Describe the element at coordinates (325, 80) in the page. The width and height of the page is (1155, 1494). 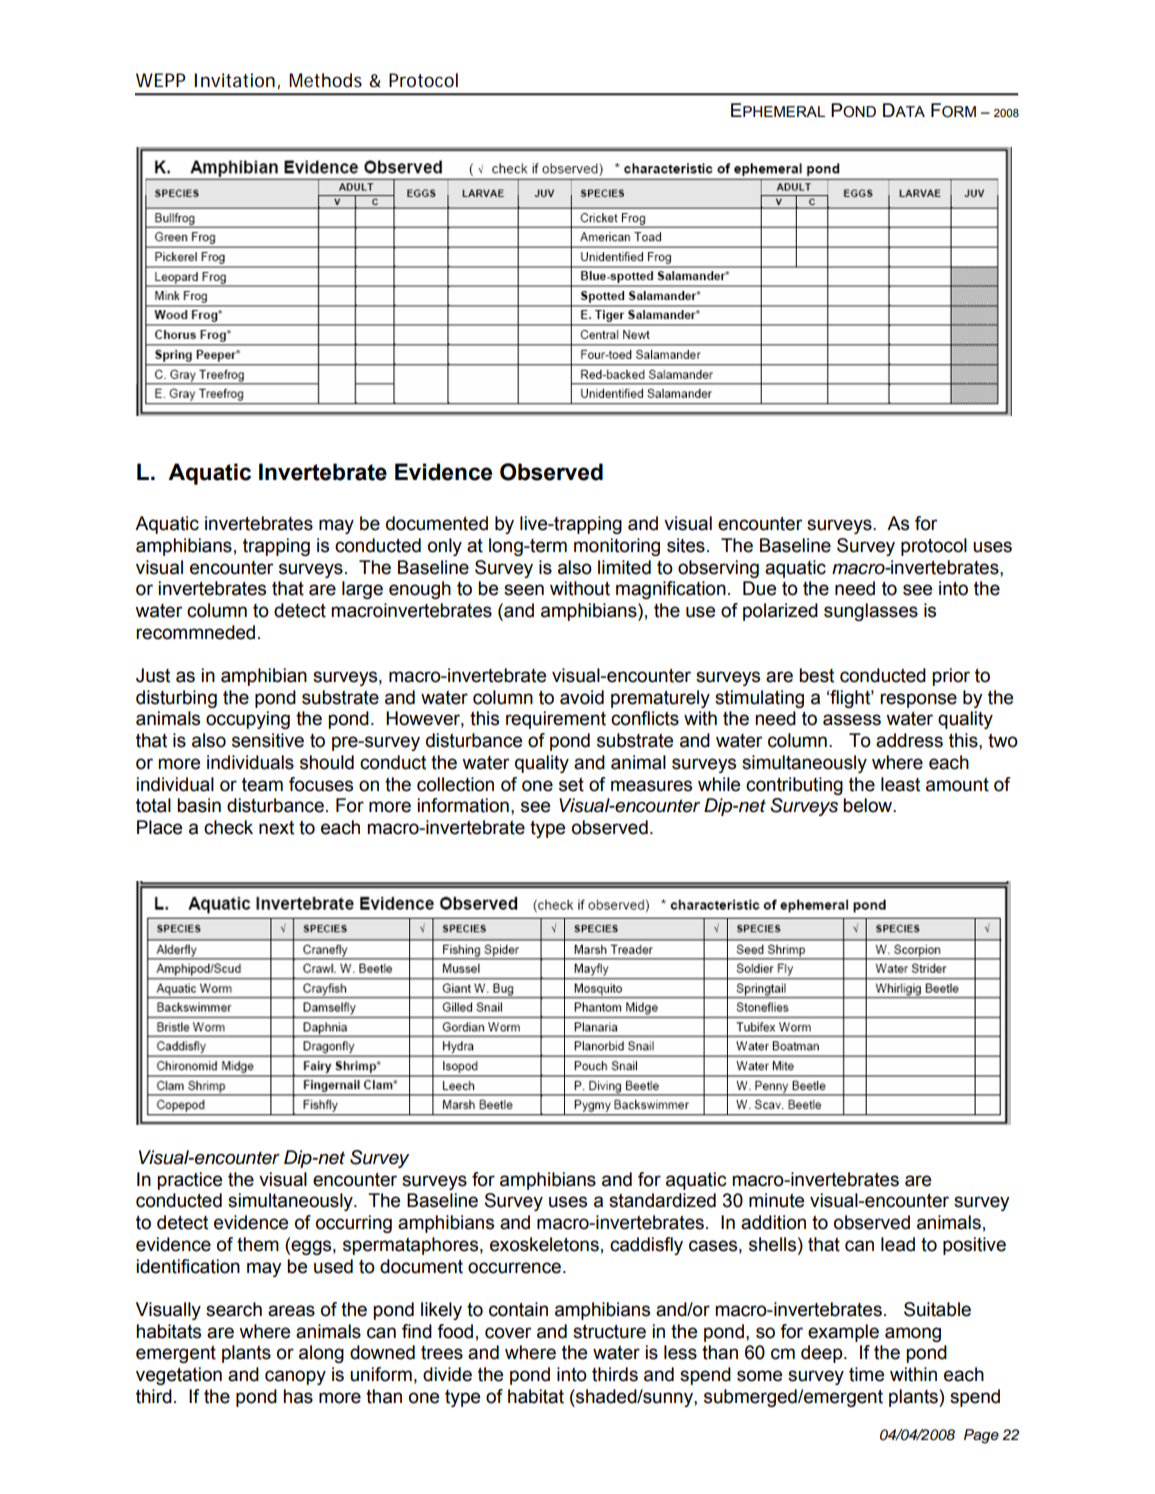
I see `Methods` at that location.
